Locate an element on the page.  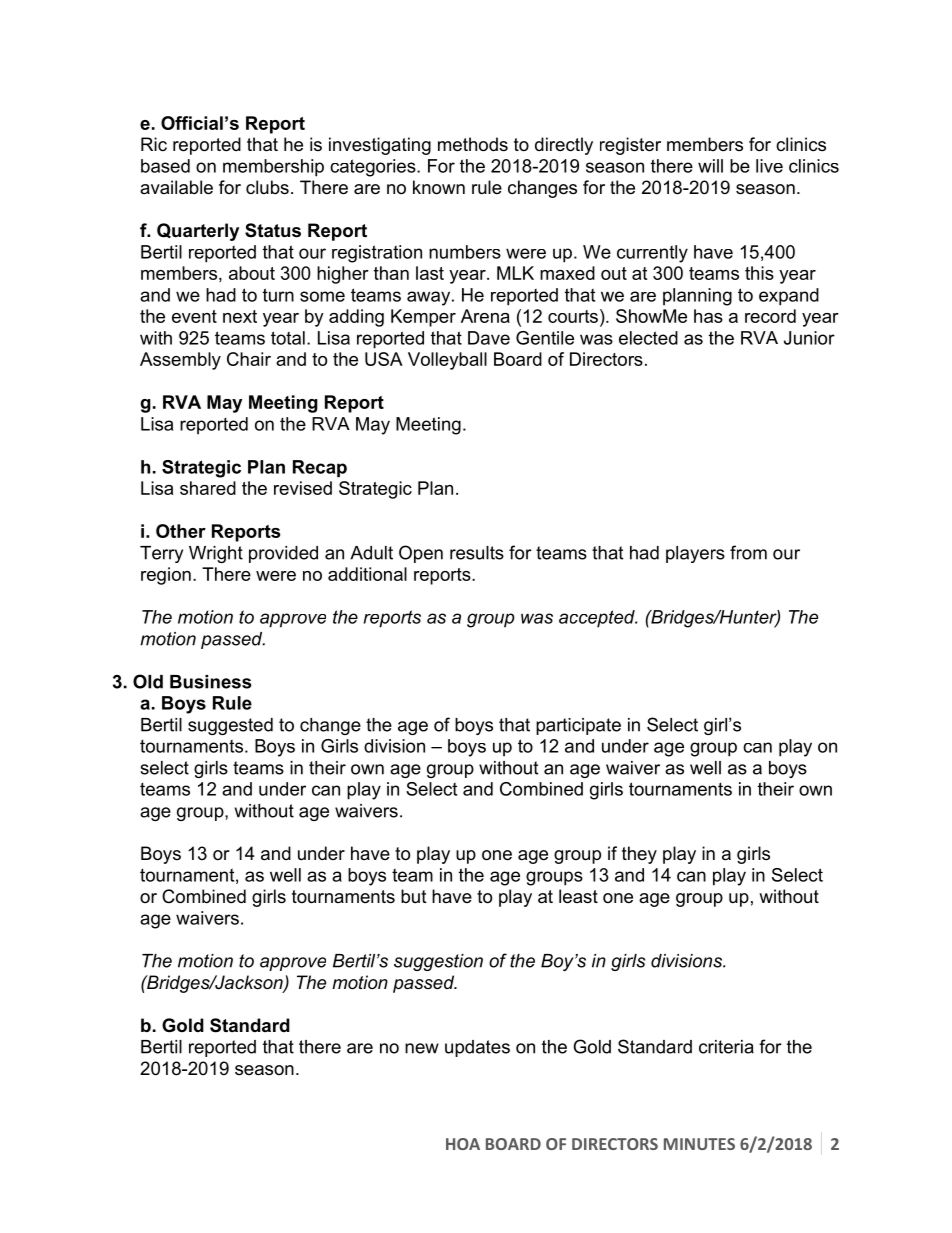
will is located at coordinates (710, 166).
